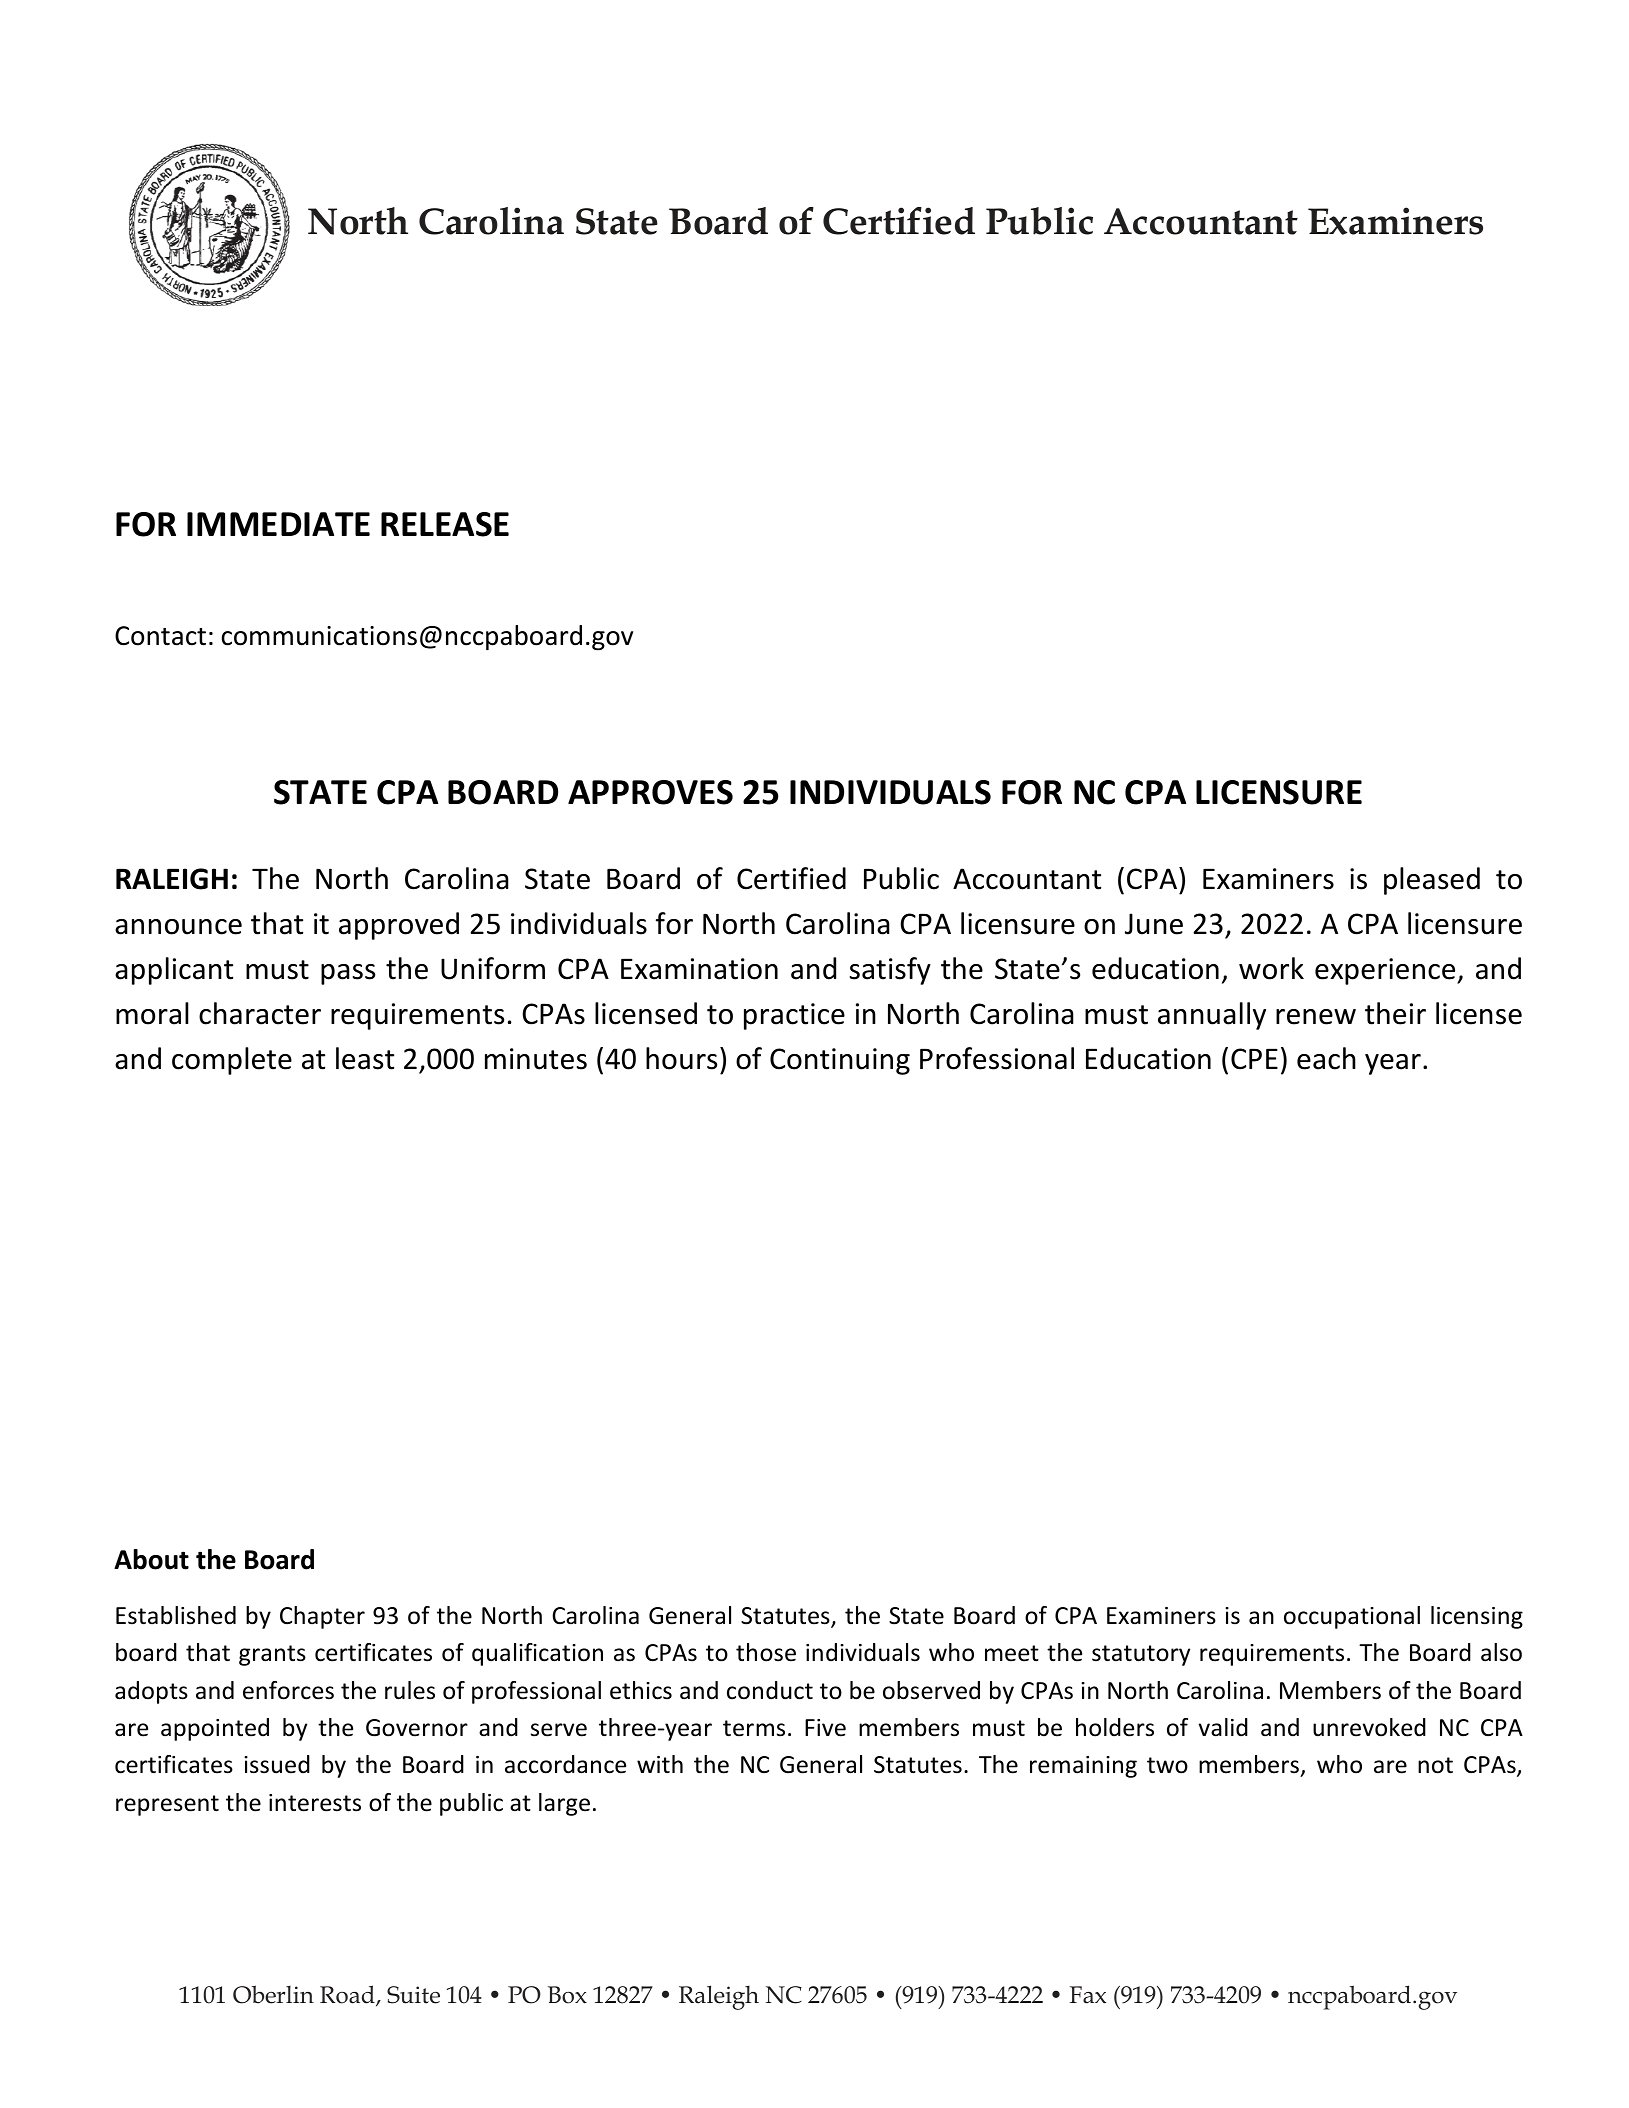 The image size is (1629, 2108). Describe the element at coordinates (278, 524) in the page. I see `IMMEDIATE` at that location.
